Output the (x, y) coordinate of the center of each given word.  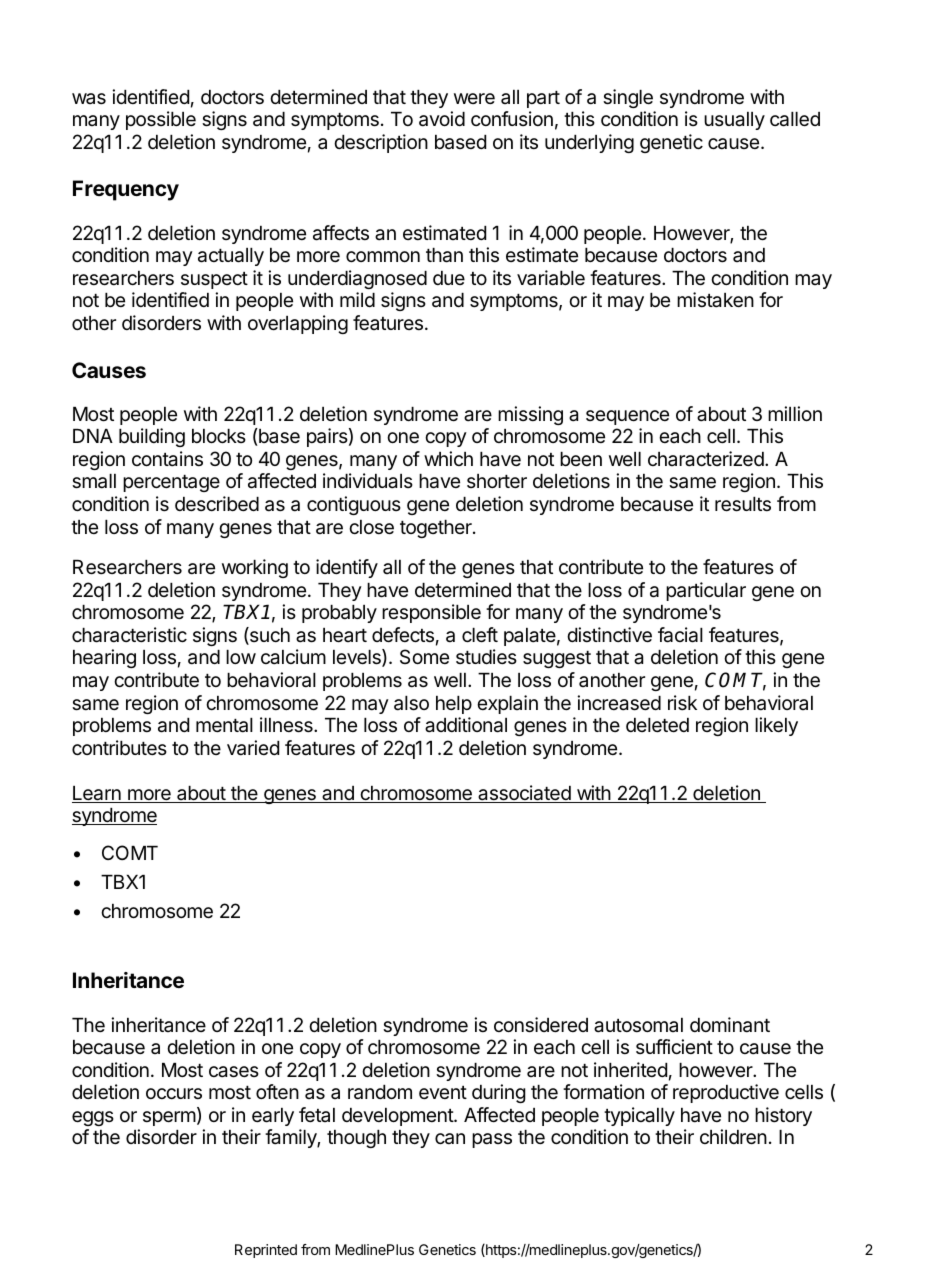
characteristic (129, 635)
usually (734, 121)
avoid (442, 119)
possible (161, 120)
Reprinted (266, 1251)
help (454, 705)
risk (682, 703)
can (450, 1139)
